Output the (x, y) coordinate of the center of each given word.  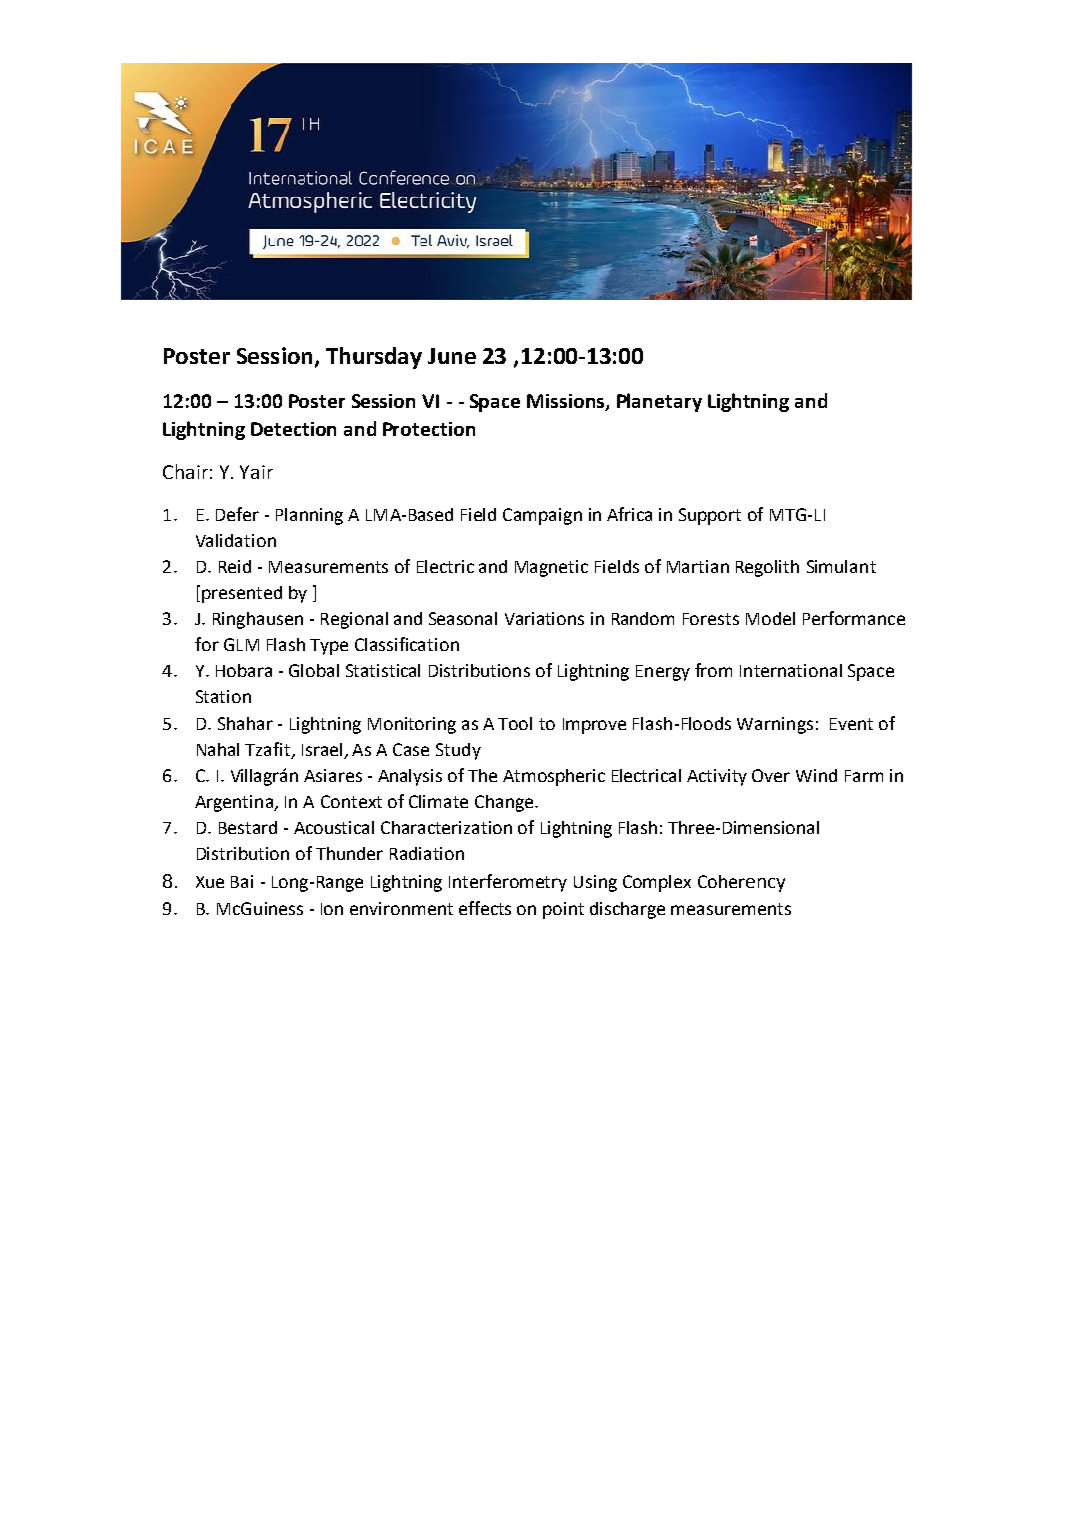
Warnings (775, 725)
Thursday (374, 358)
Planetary (659, 402)
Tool (515, 723)
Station (223, 696)
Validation (236, 540)
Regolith (767, 568)
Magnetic (551, 568)
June (452, 356)
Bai (242, 881)
